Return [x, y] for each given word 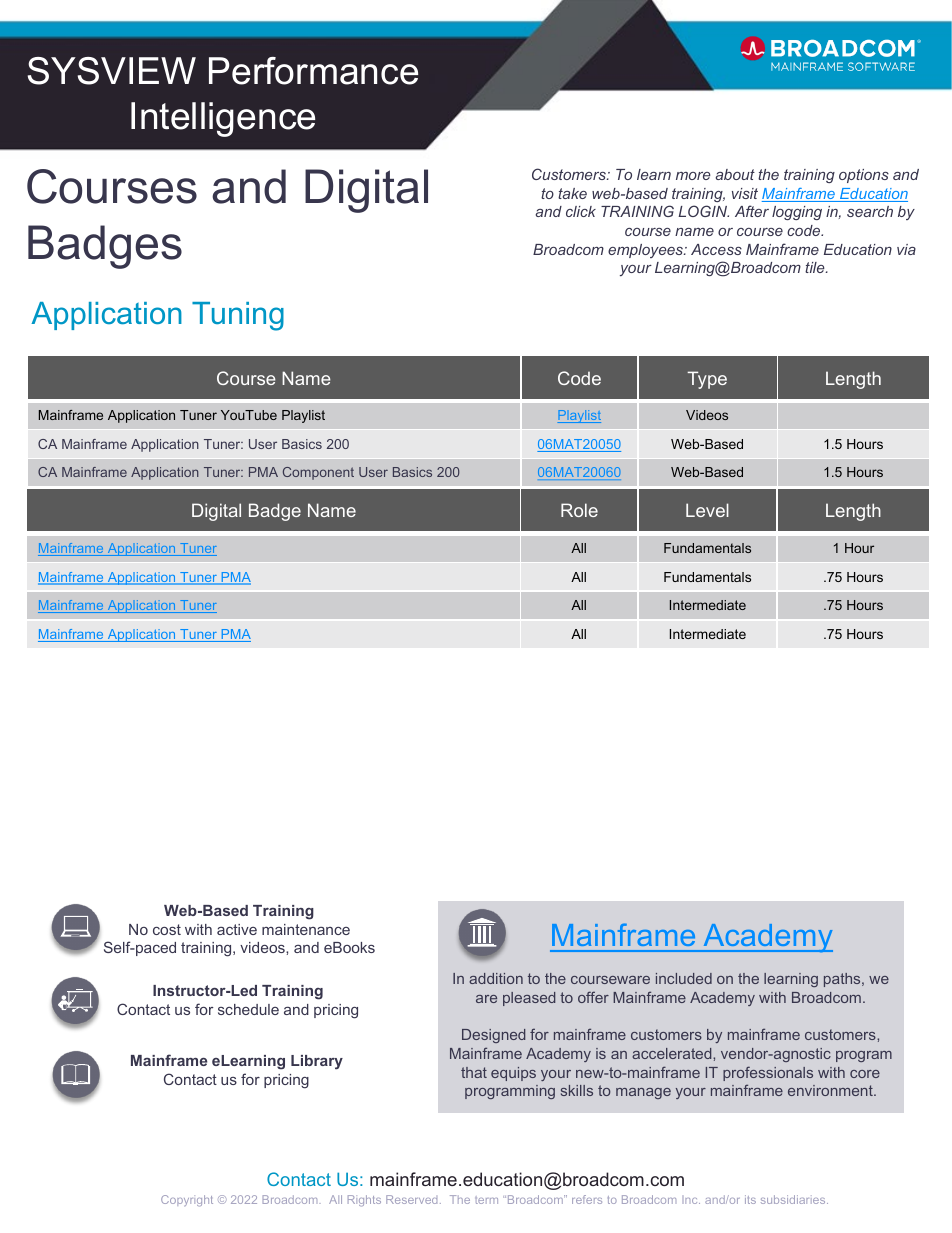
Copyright [187, 1201]
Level [707, 510]
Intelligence [223, 119]
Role [579, 510]
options [864, 176]
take [572, 193]
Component [318, 473]
